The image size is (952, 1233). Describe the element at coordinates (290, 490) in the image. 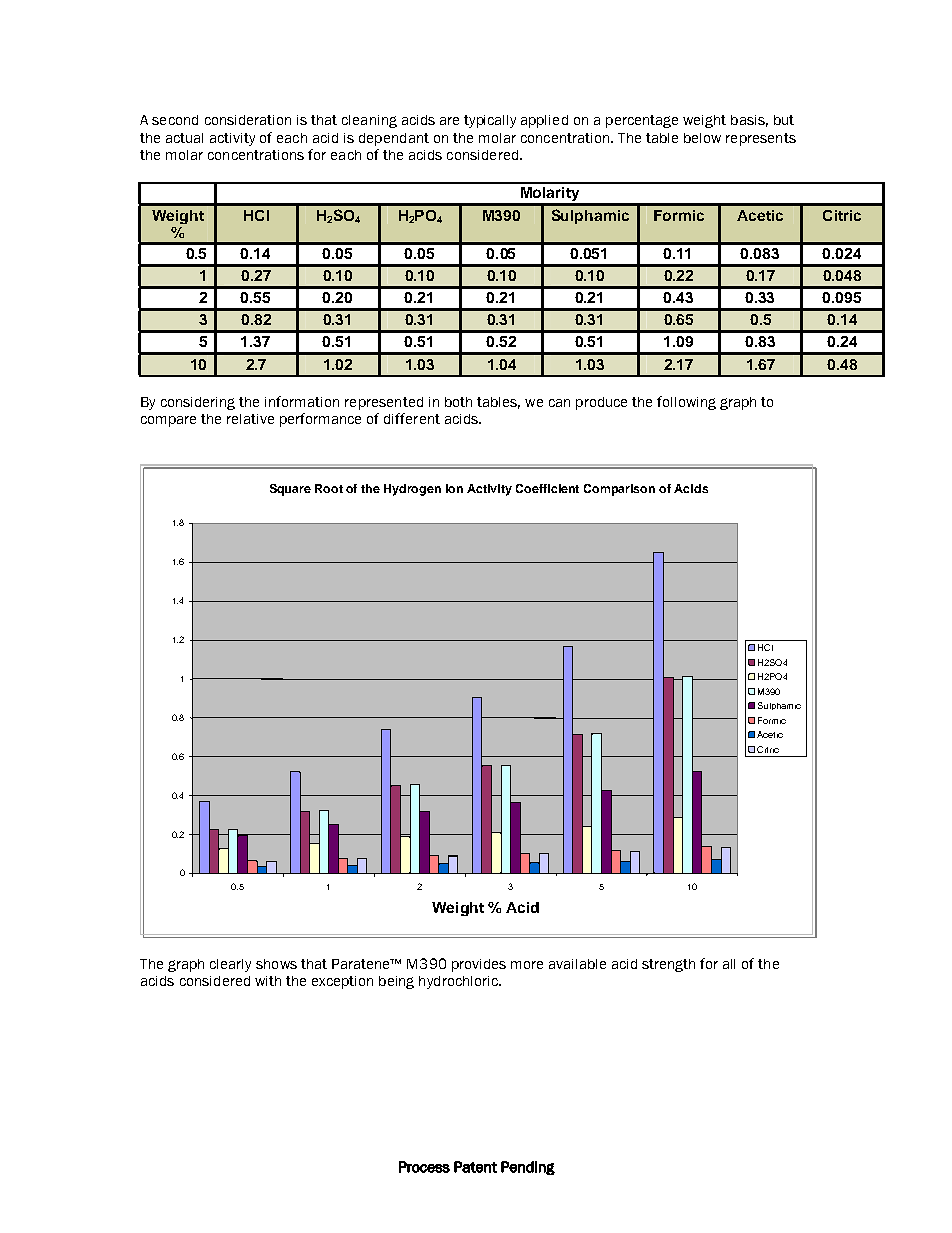

I see `Square` at that location.
